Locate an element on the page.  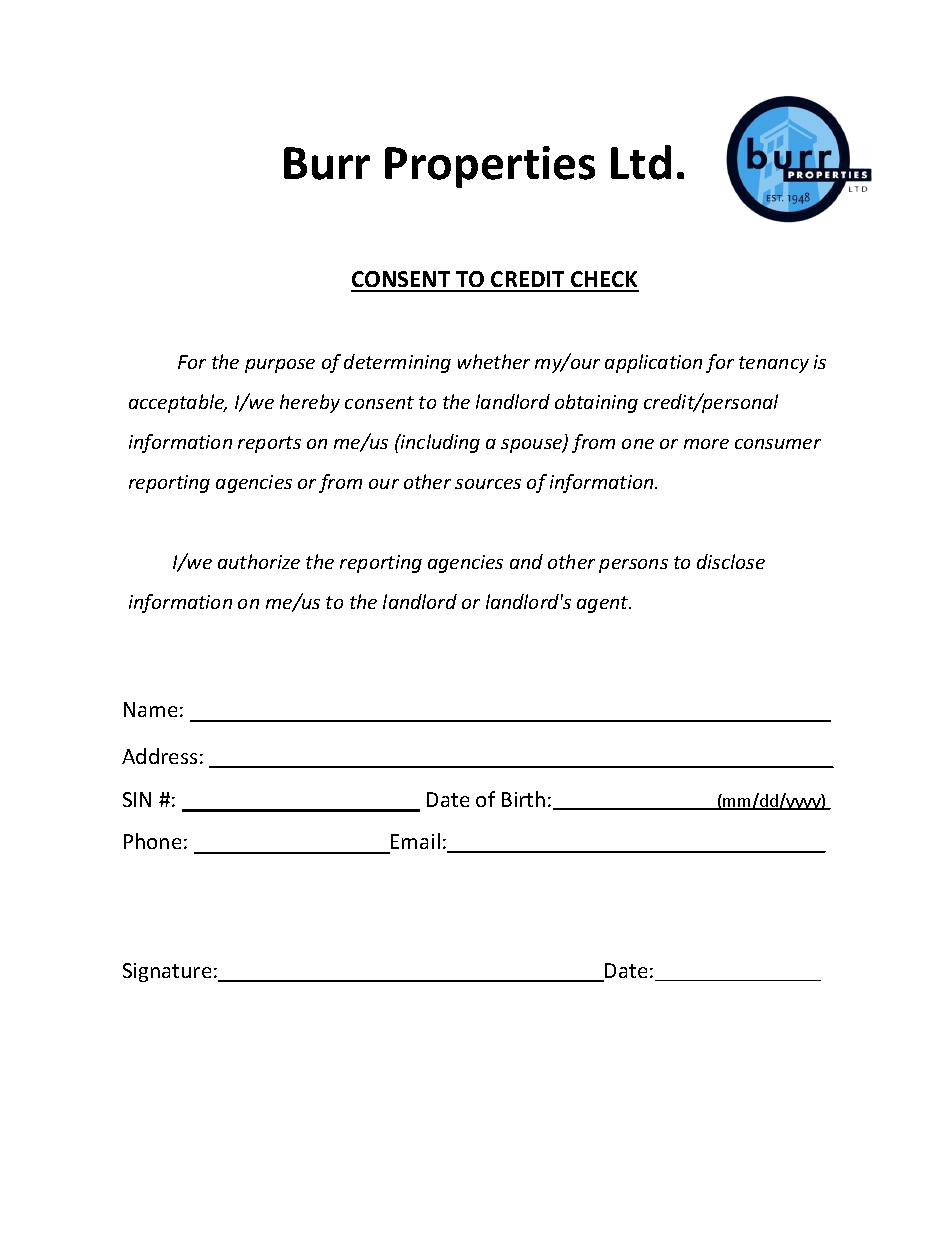
purpose is located at coordinates (280, 366).
